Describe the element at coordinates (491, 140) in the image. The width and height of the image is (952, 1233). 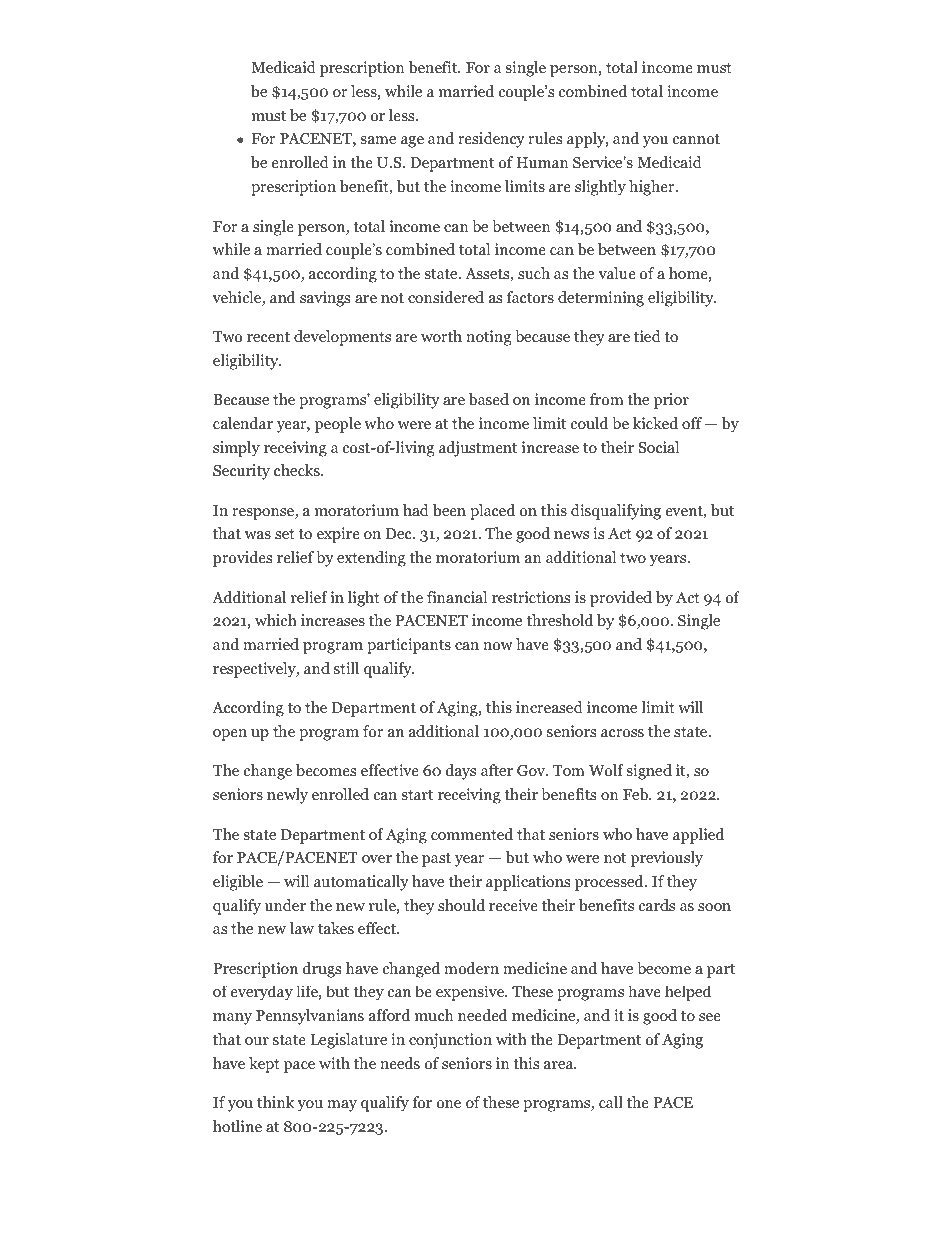
I see `residency` at that location.
